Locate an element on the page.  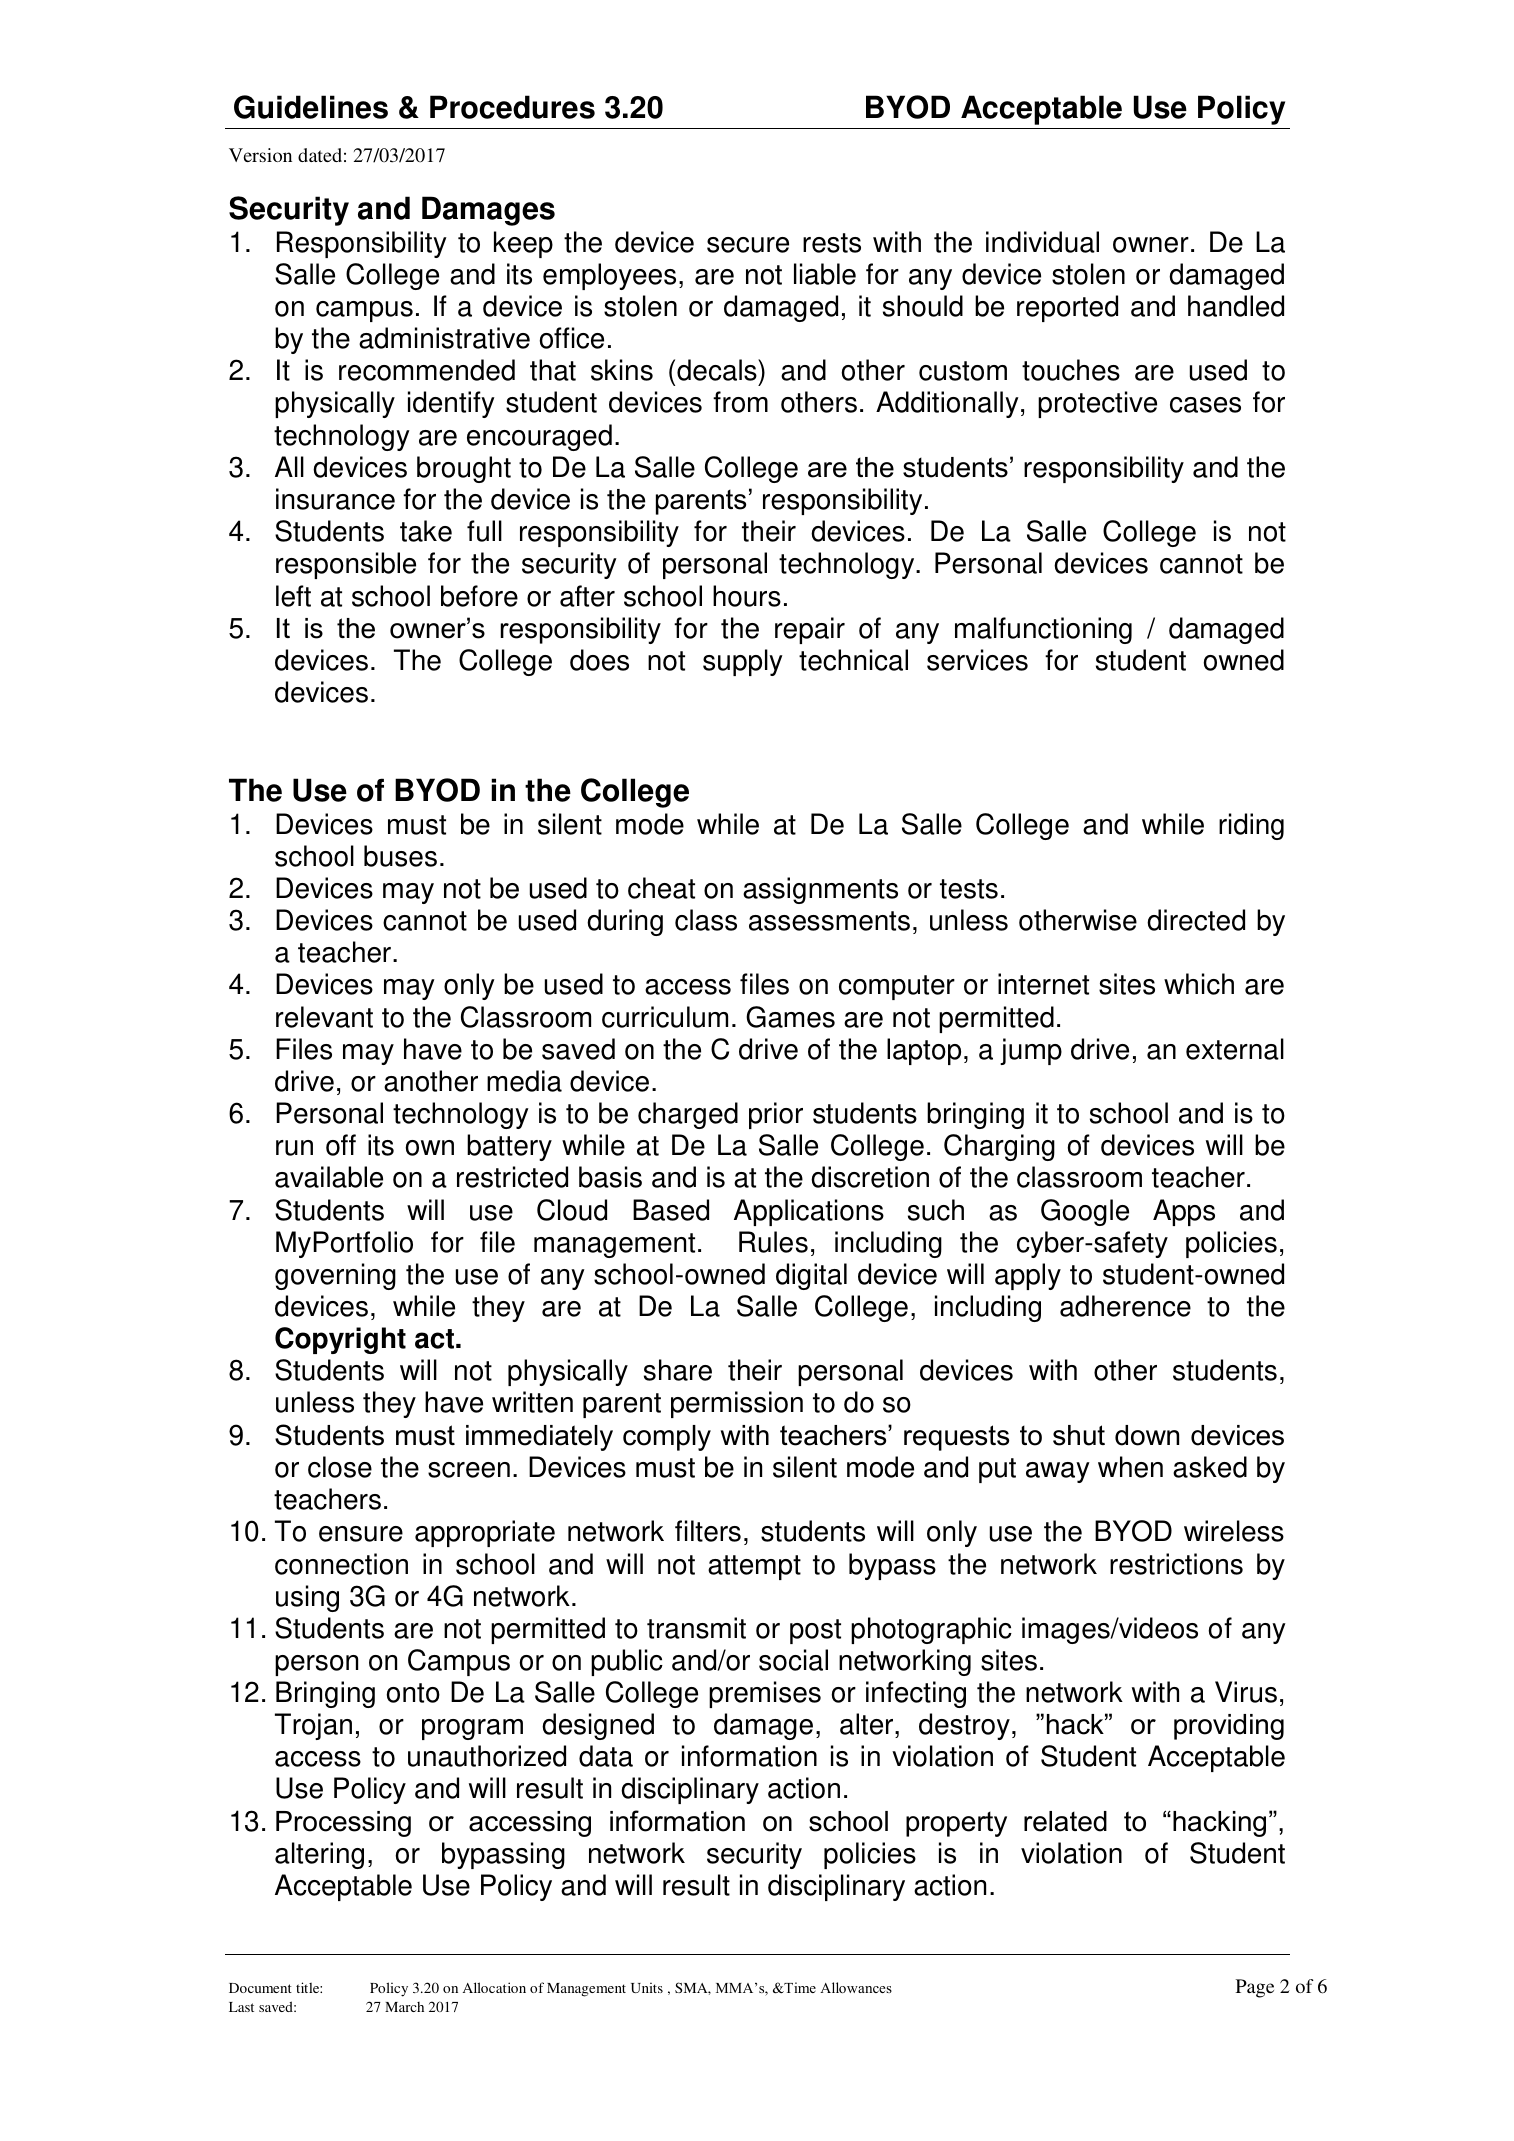
secure is located at coordinates (748, 245).
